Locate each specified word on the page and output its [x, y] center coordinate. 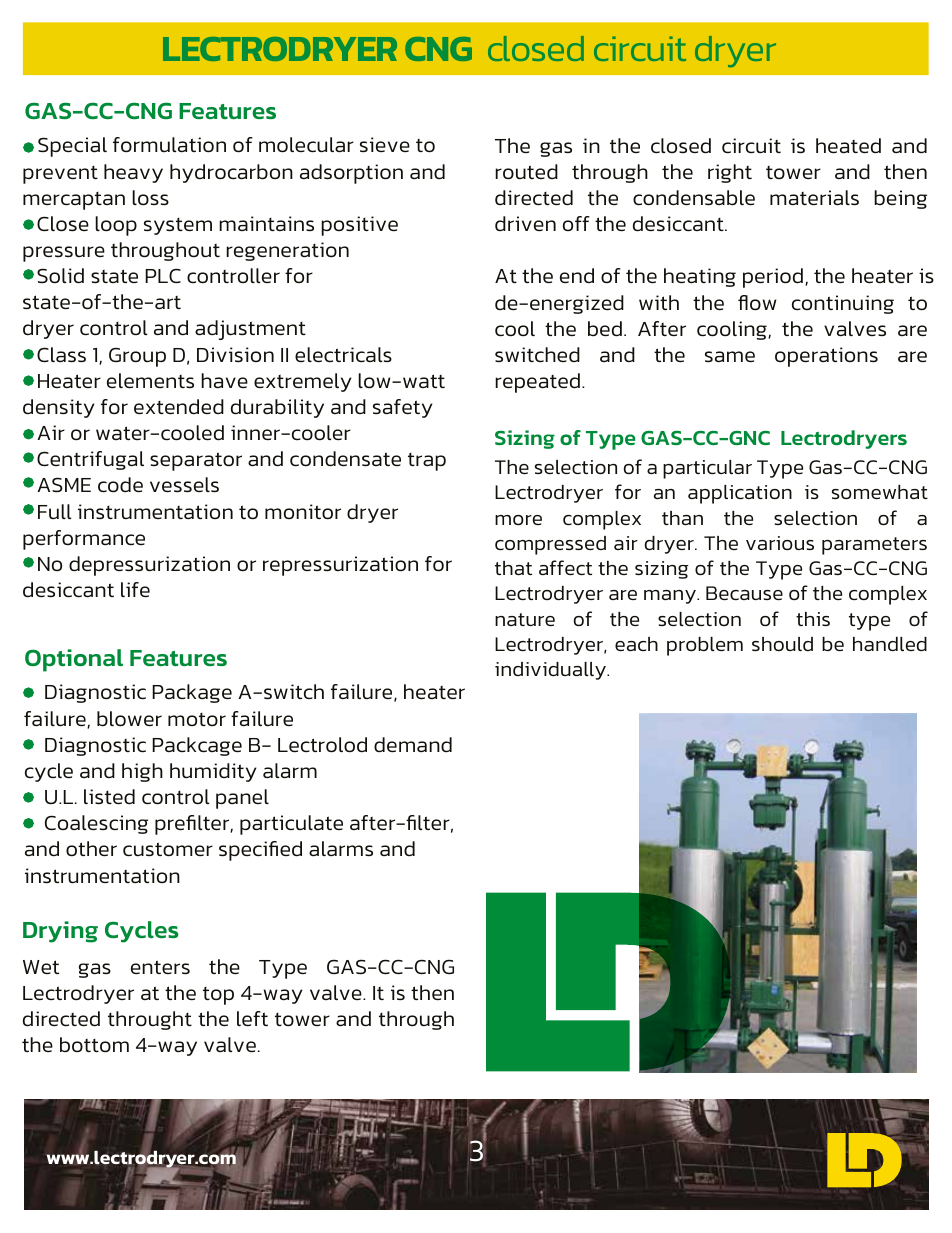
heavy [133, 173]
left [252, 1018]
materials [814, 197]
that [513, 568]
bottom [94, 1044]
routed [526, 171]
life [135, 589]
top [218, 996]
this [813, 619]
